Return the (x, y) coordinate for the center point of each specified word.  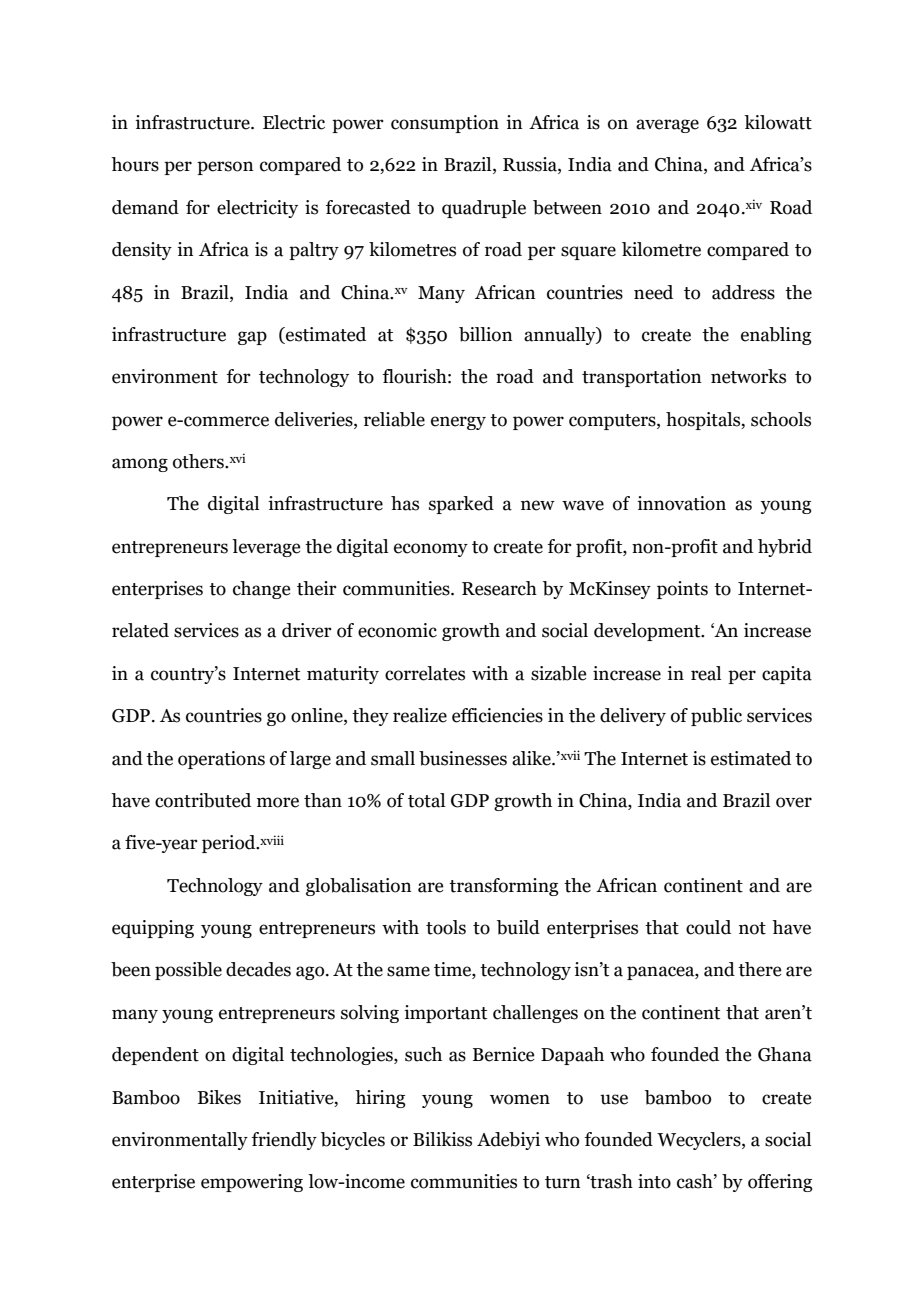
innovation (681, 503)
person (225, 168)
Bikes (219, 1097)
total (426, 800)
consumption (445, 124)
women (520, 1099)
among (140, 465)
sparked (461, 505)
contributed (203, 800)
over (794, 802)
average (667, 126)
